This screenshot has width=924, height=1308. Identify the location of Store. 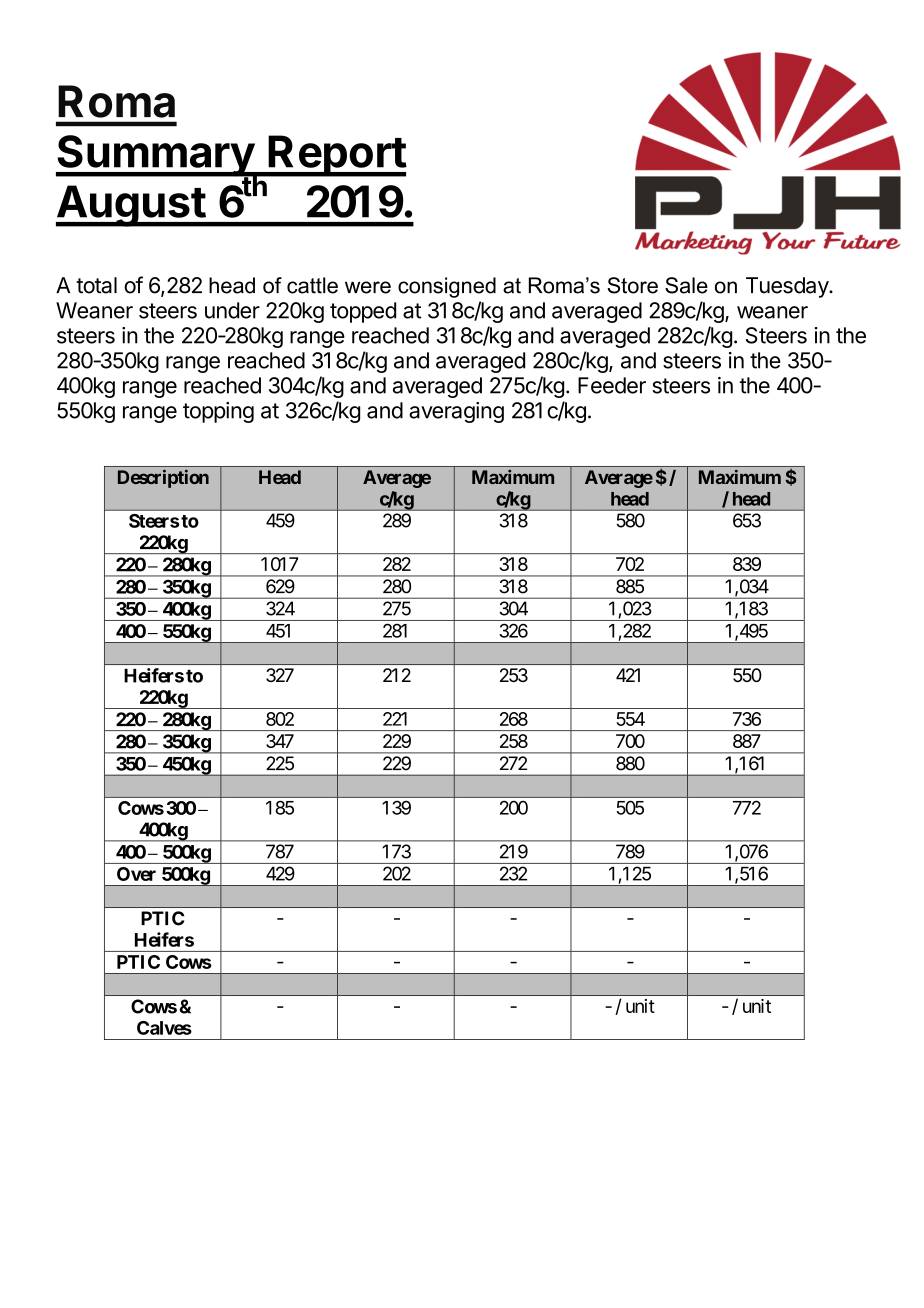
(632, 285).
